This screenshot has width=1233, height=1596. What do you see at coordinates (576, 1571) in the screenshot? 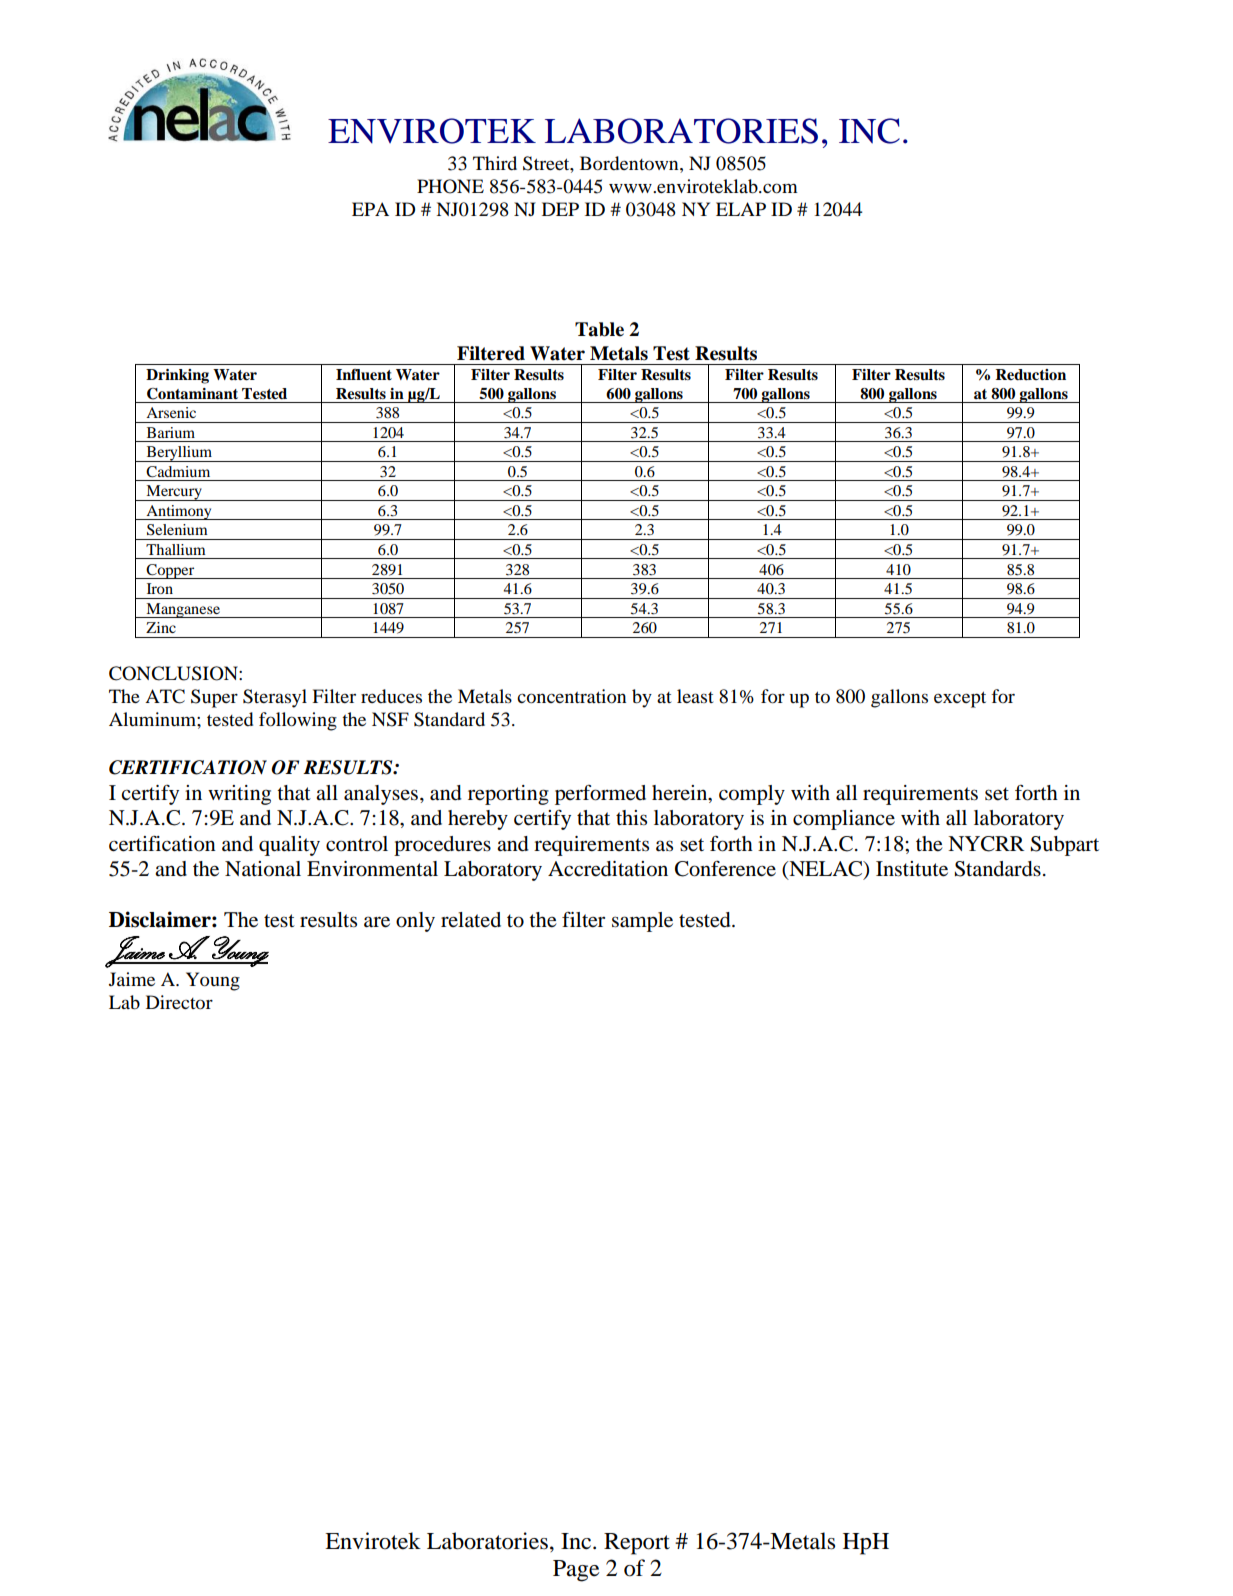
I see `Page` at bounding box center [576, 1571].
